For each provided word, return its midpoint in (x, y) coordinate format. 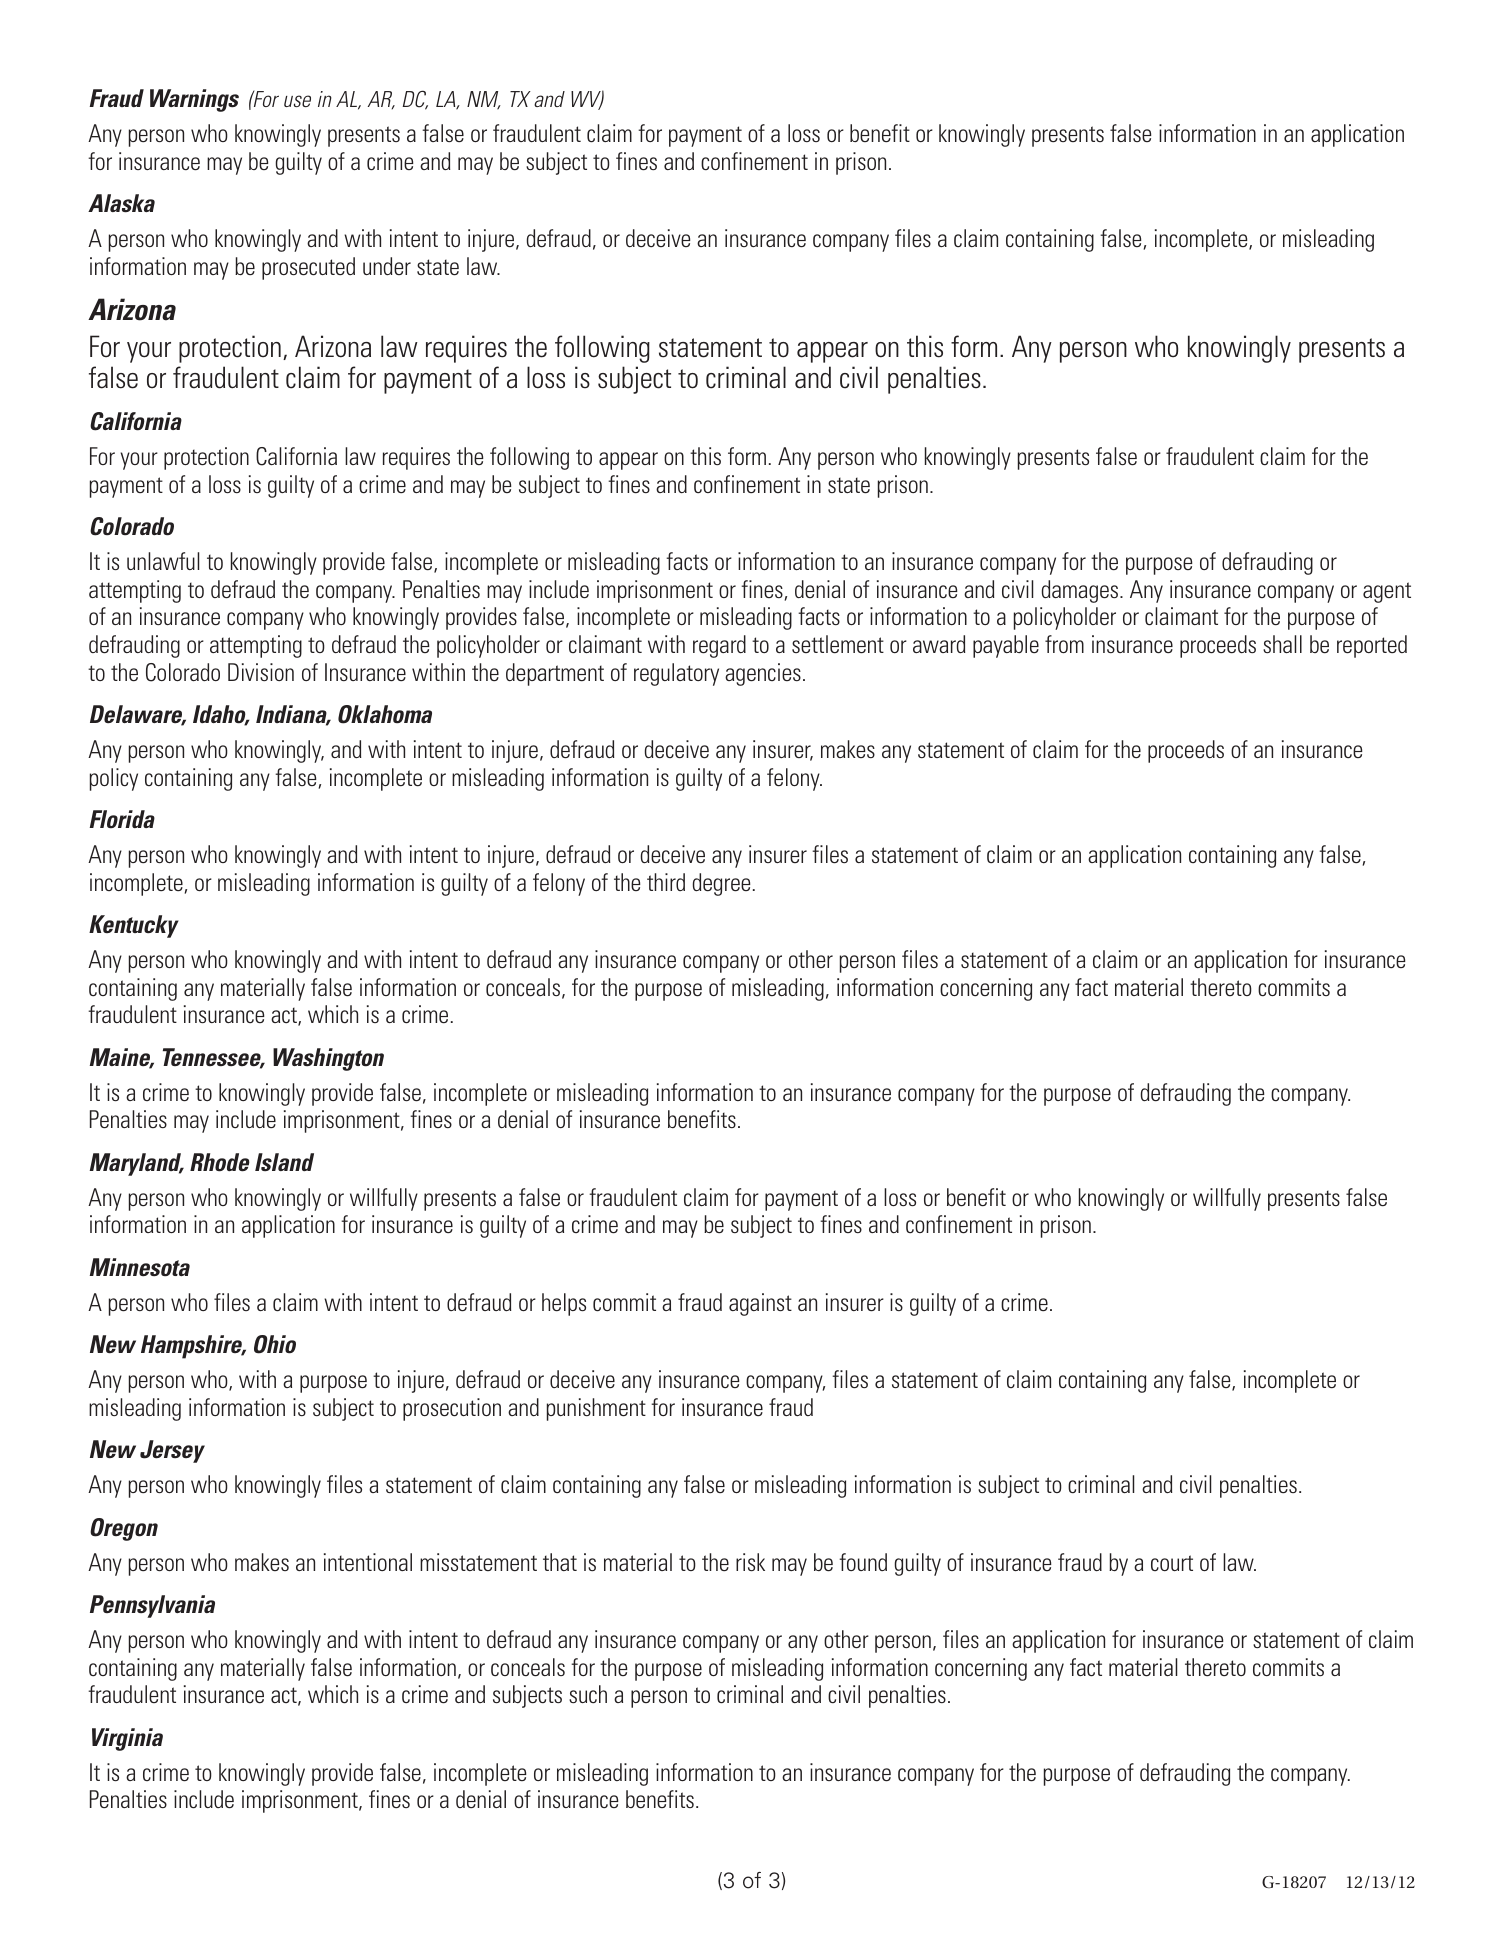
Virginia (127, 1739)
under (387, 266)
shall (1282, 644)
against (760, 1304)
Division (261, 672)
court (1172, 1563)
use (297, 101)
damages (1081, 591)
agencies (763, 674)
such (588, 1694)
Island (284, 1162)
